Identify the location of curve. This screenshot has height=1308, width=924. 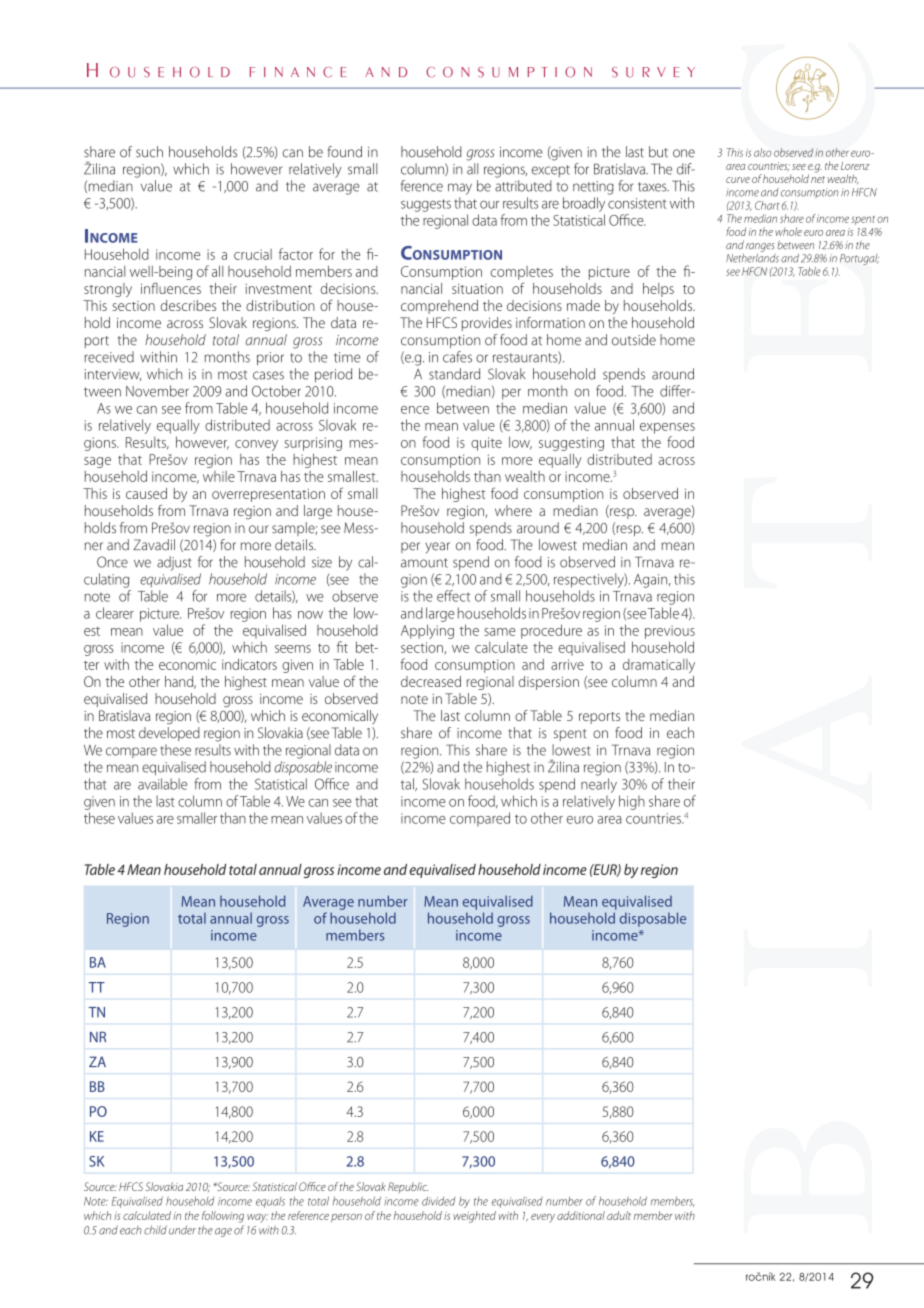
(738, 180).
